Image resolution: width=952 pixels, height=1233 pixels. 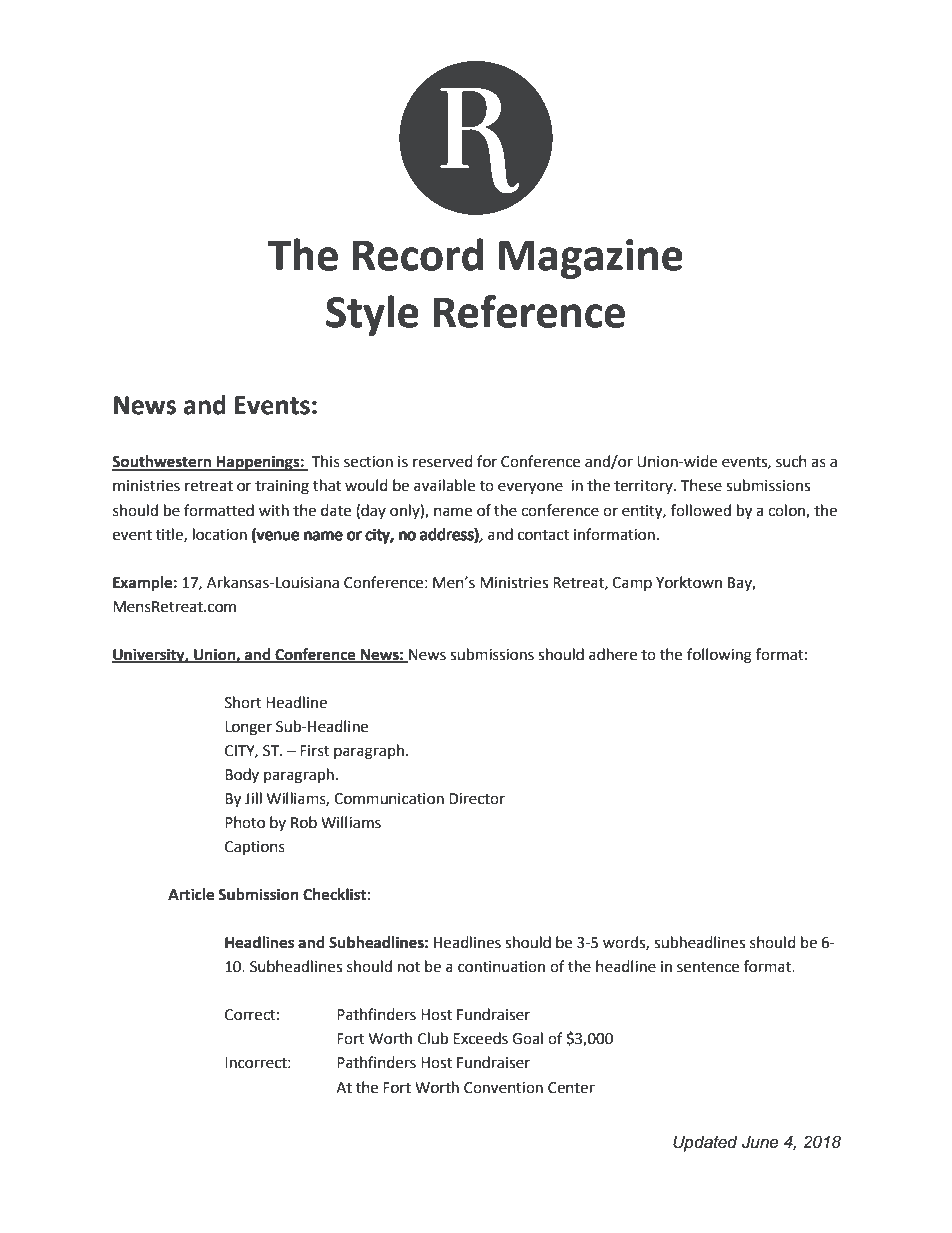 What do you see at coordinates (529, 311) in the screenshot?
I see `Reference` at bounding box center [529, 311].
